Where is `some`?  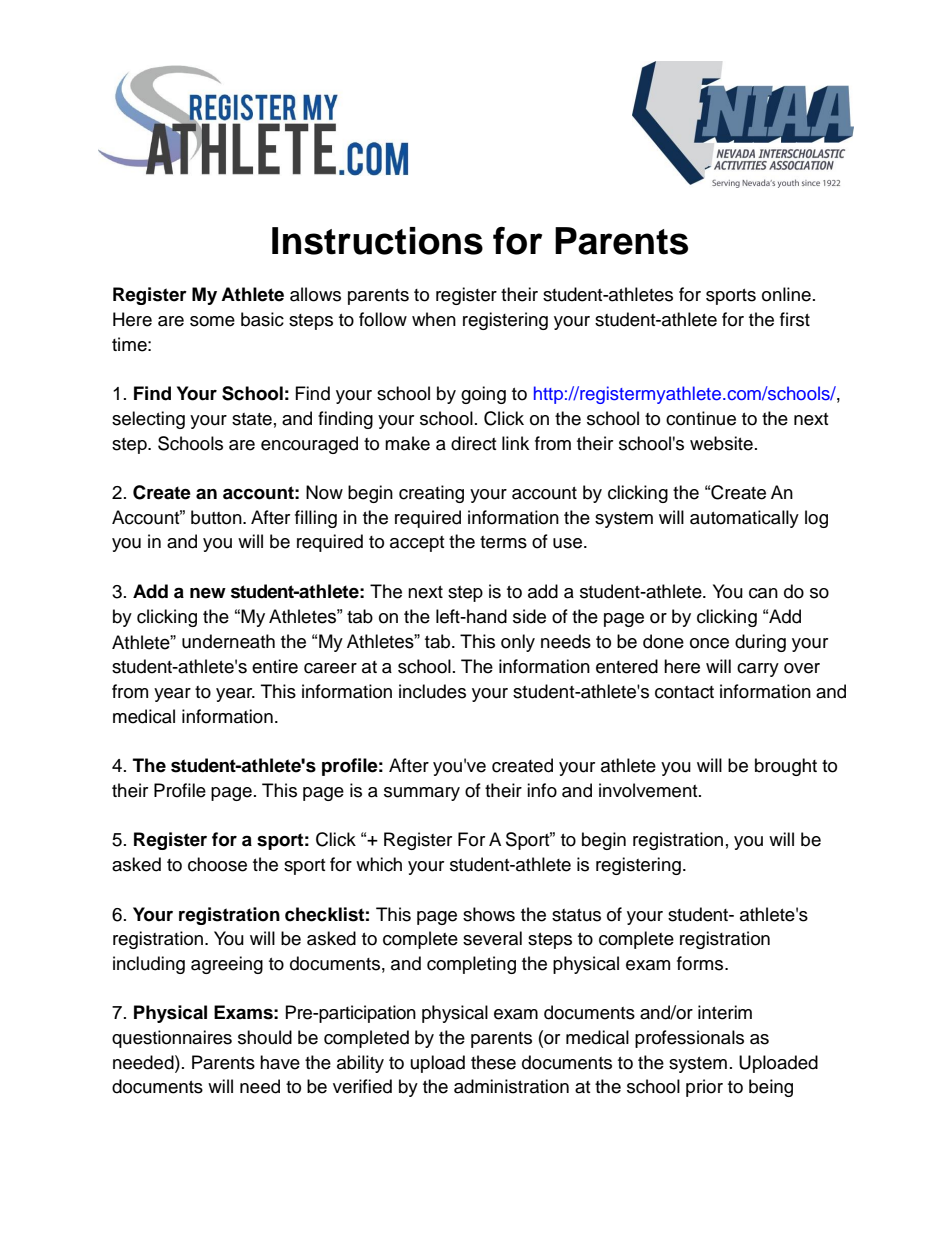 some is located at coordinates (212, 321).
